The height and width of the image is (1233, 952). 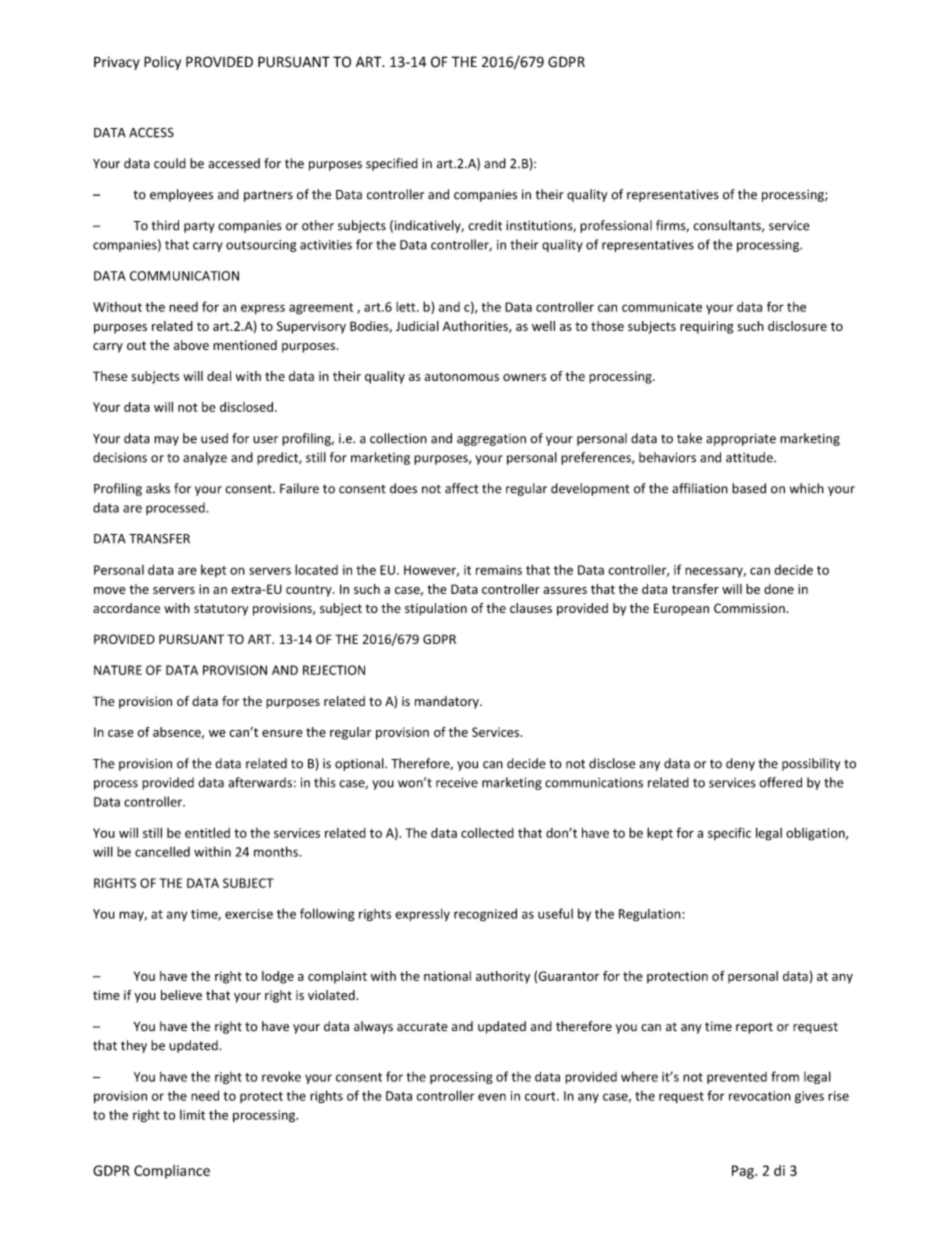 I want to click on court, so click(x=541, y=1096).
